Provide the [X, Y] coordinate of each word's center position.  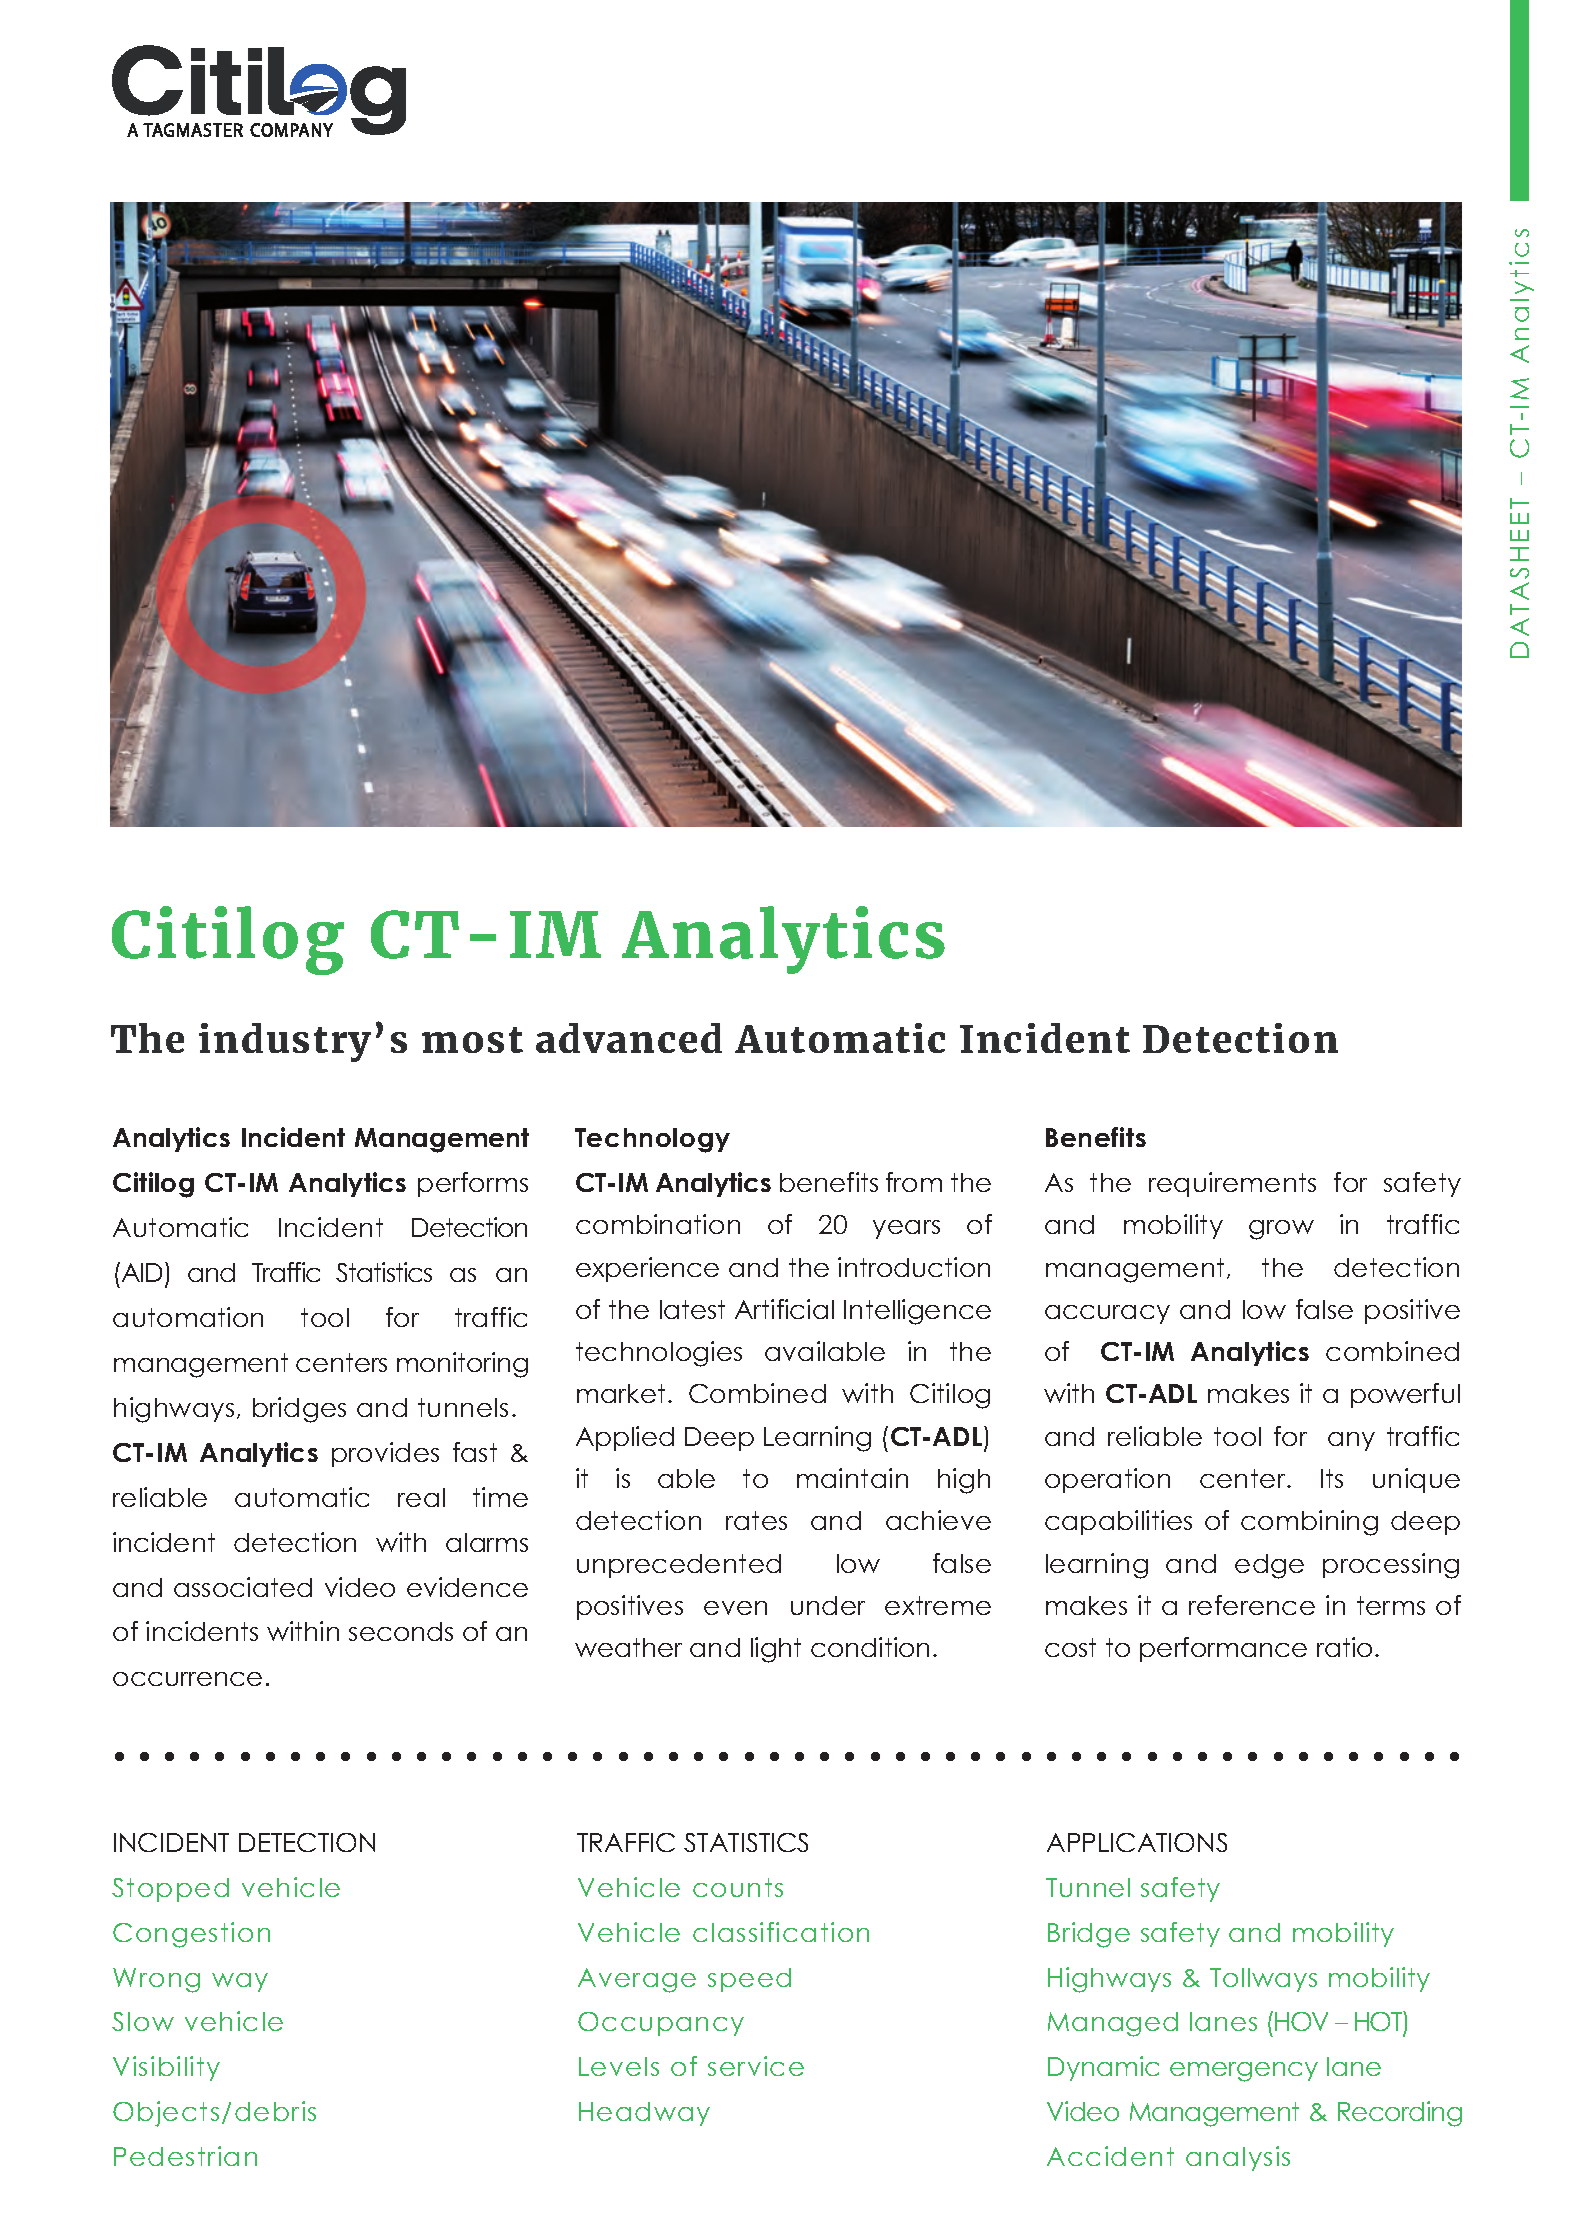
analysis [1238, 2158]
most [472, 1040]
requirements [1232, 1184]
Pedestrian [185, 2156]
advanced [629, 1038]
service [756, 2066]
